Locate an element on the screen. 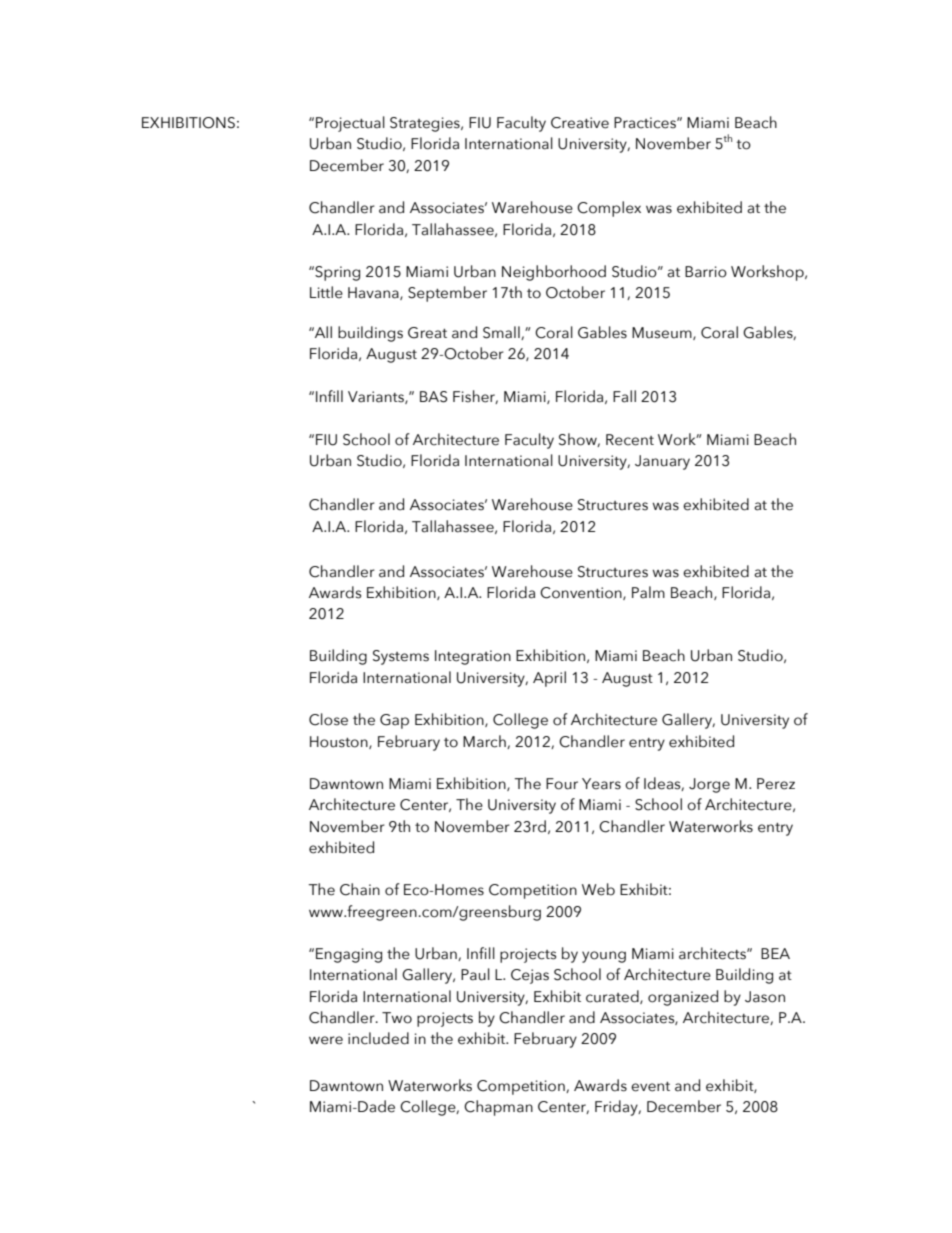  Practices is located at coordinates (646, 123).
